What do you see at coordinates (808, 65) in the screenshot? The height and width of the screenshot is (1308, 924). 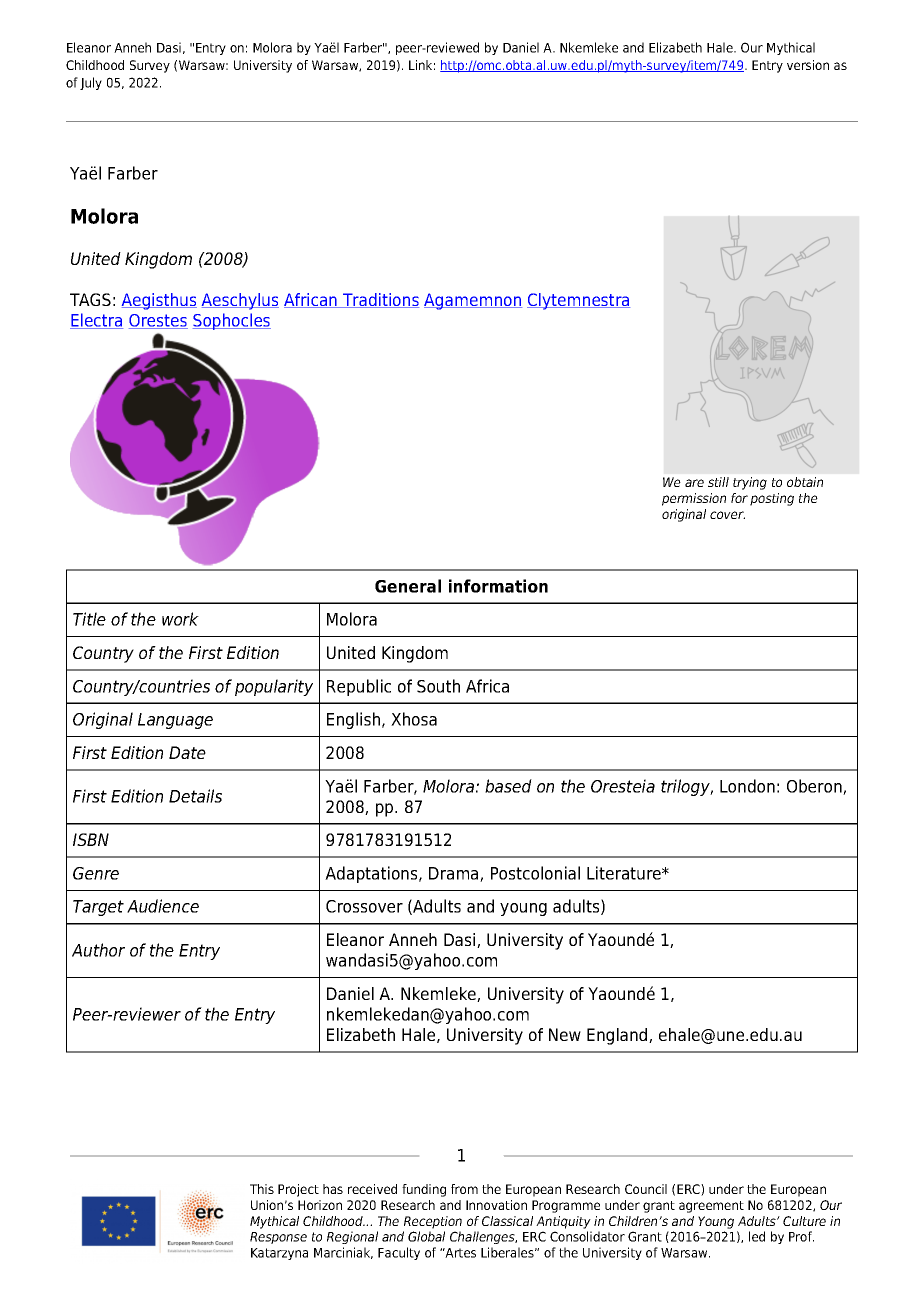 I see `version` at bounding box center [808, 65].
